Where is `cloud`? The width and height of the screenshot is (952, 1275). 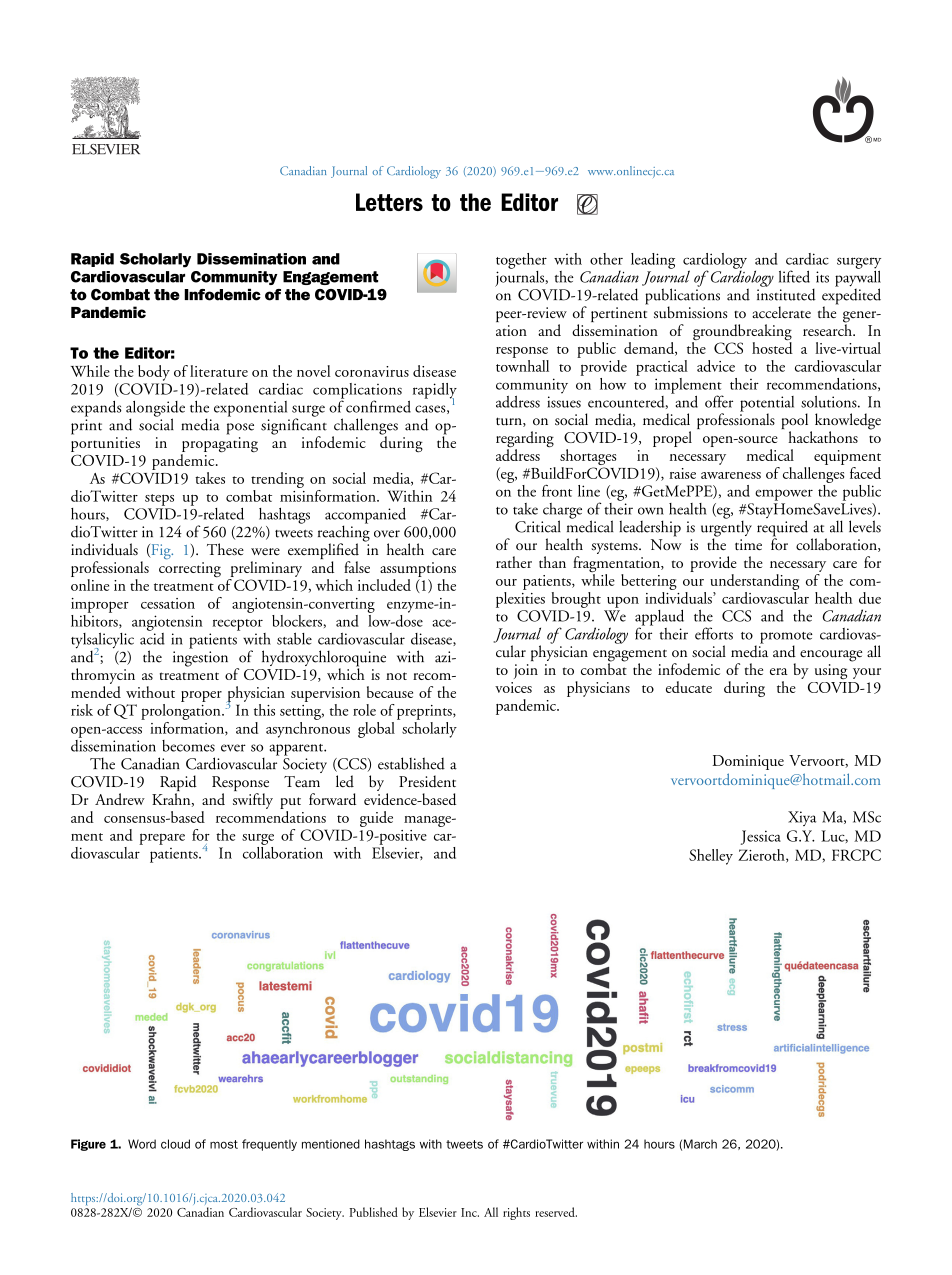 cloud is located at coordinates (175, 1144).
